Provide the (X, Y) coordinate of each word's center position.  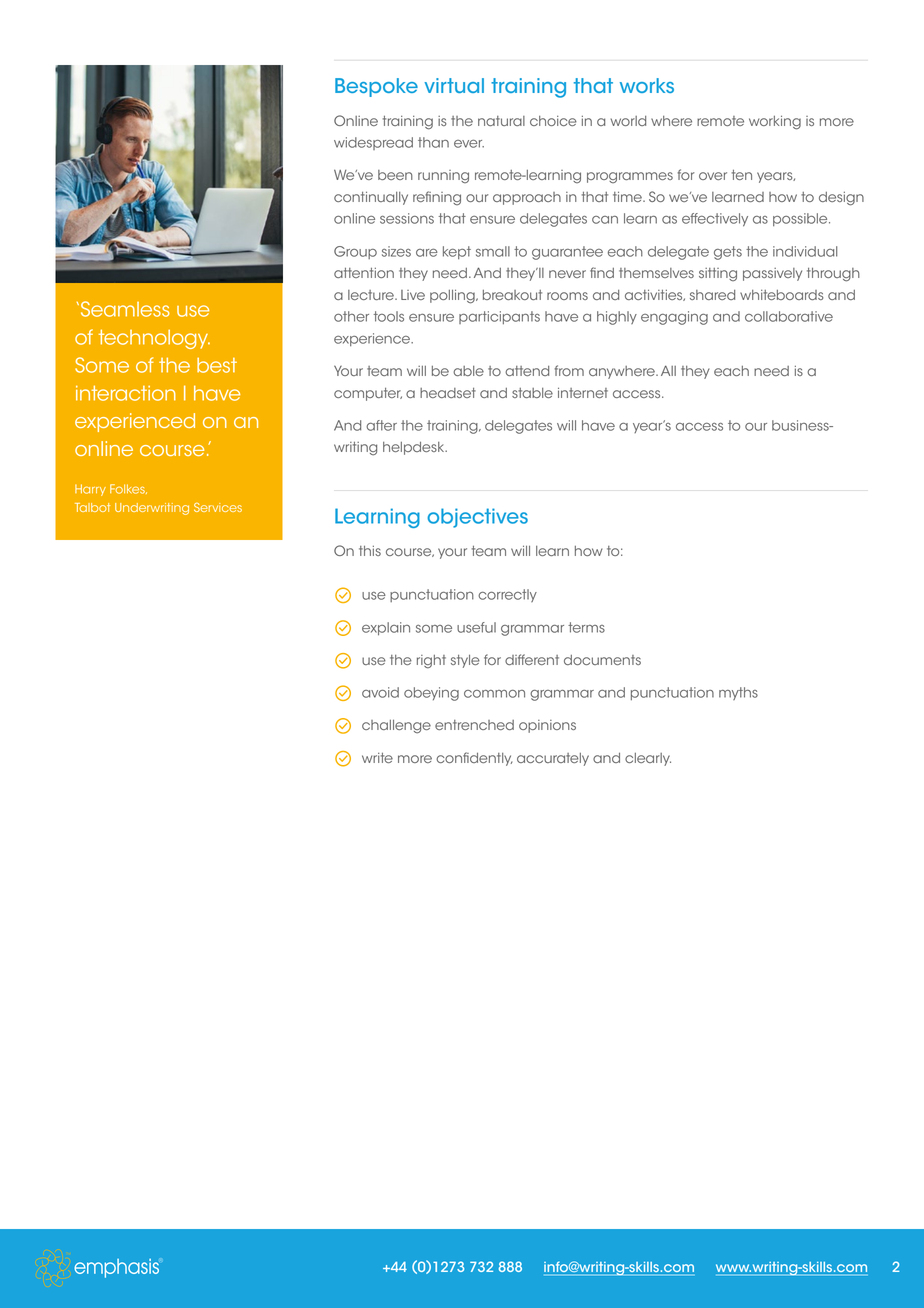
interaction (126, 393)
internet (583, 392)
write (377, 758)
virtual (454, 85)
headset (448, 393)
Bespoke (376, 87)
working (775, 122)
